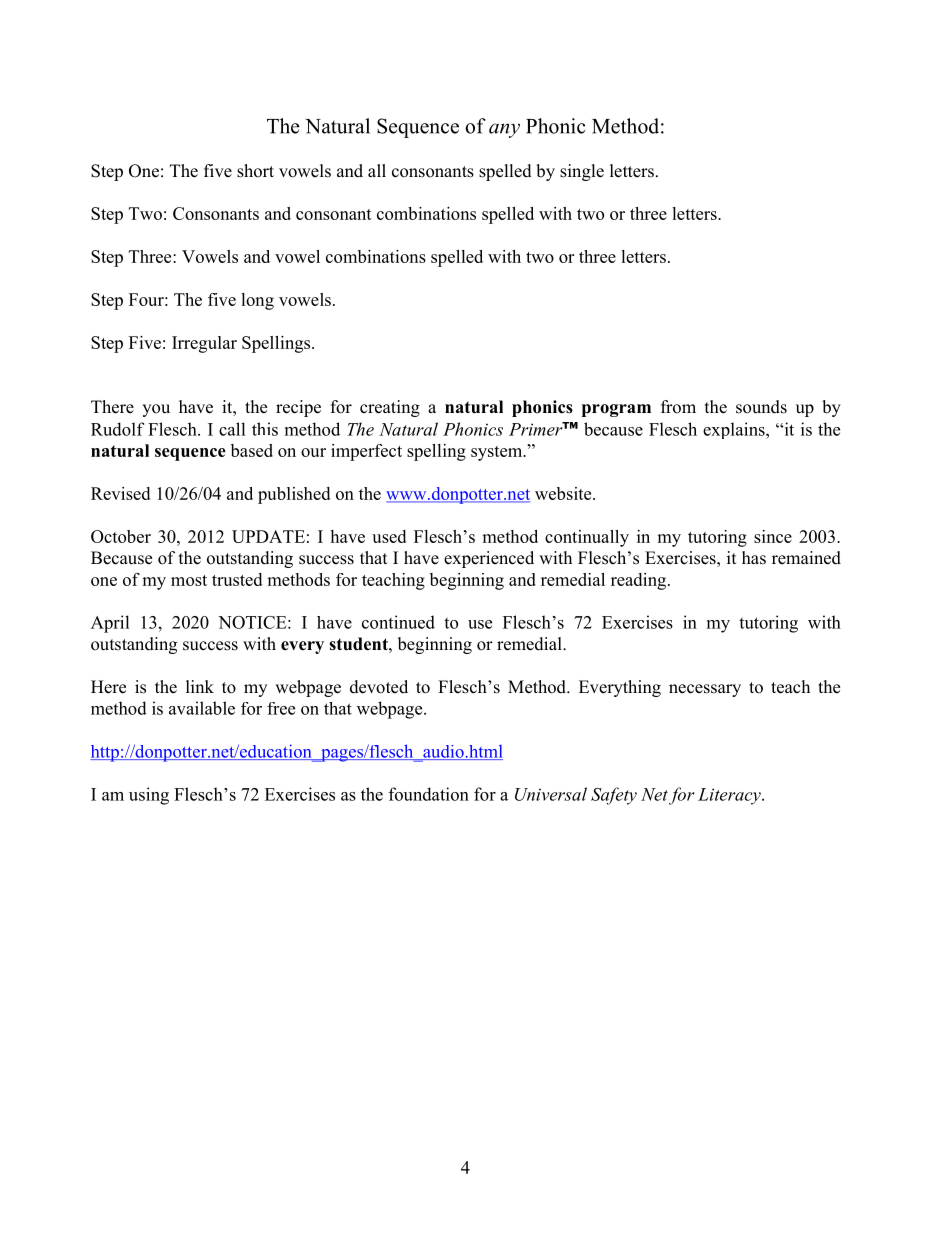 This screenshot has width=952, height=1233. I want to click on since, so click(773, 536).
